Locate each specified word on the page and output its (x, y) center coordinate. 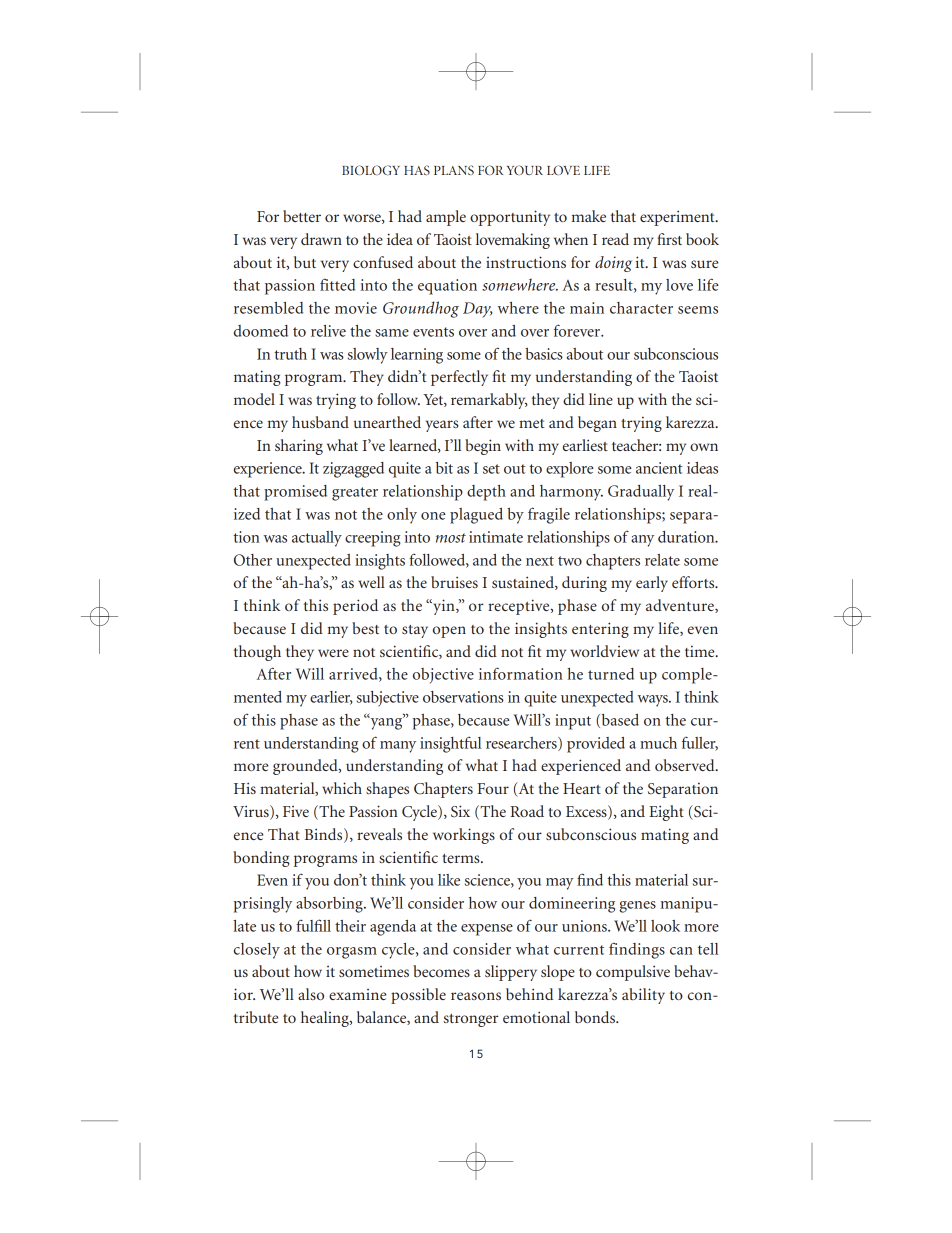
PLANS (454, 170)
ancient (659, 468)
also (311, 994)
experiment (678, 218)
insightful (450, 745)
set (491, 469)
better (302, 216)
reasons (476, 996)
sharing (299, 447)
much (658, 743)
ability (643, 996)
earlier (331, 698)
